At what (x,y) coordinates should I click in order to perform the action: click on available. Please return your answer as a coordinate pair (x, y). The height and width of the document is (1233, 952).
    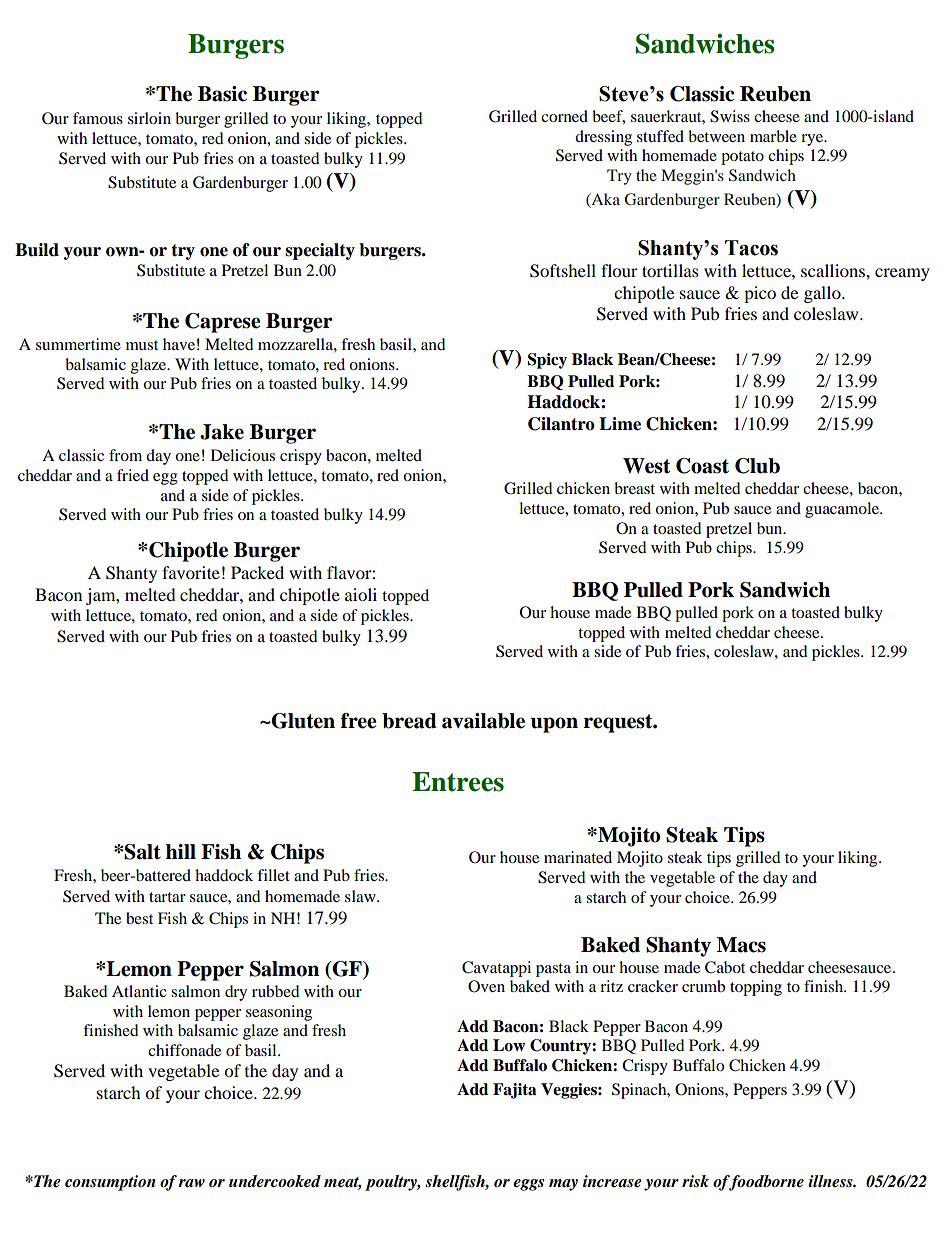
    Looking at the image, I should click on (483, 721).
